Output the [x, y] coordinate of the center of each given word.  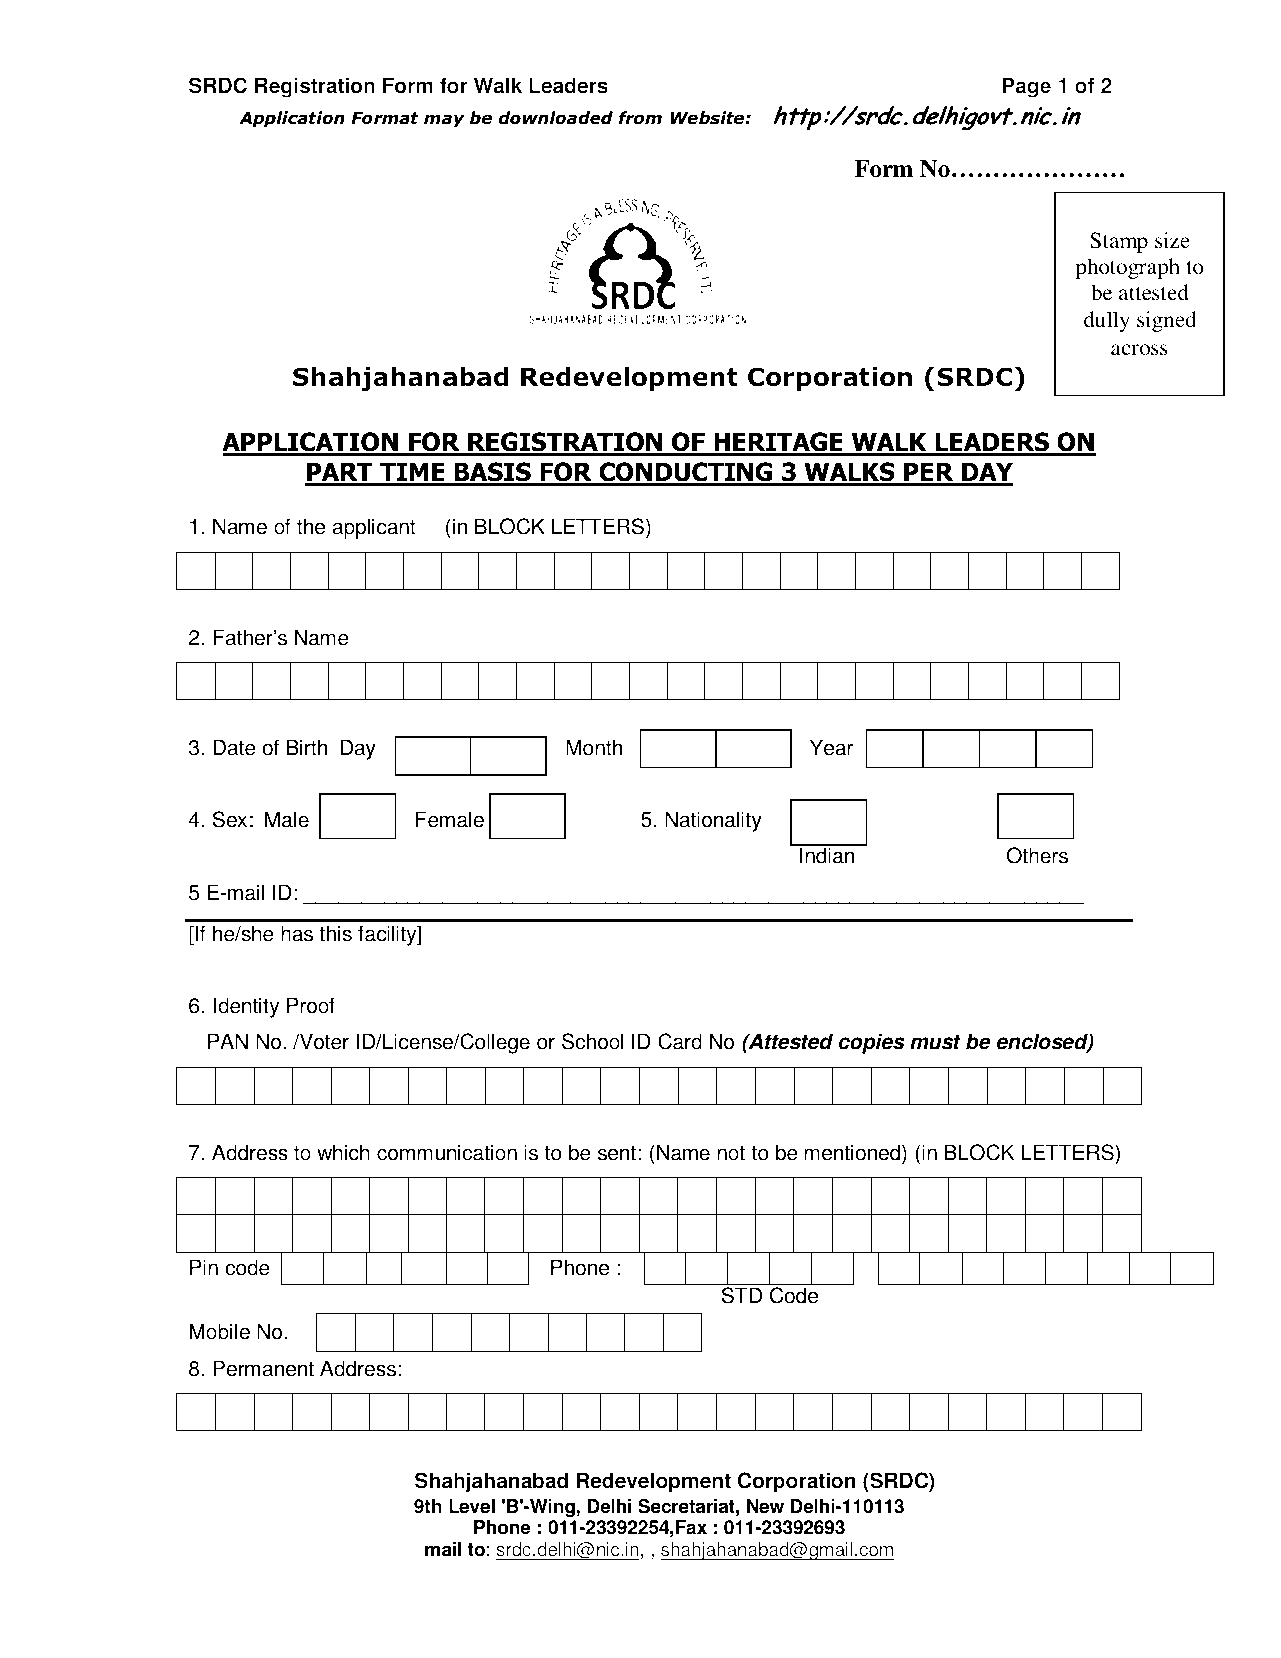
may [444, 121]
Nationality [713, 821]
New [765, 1506]
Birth [307, 747]
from [640, 118]
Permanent [263, 1368]
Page [1026, 87]
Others [1037, 855]
